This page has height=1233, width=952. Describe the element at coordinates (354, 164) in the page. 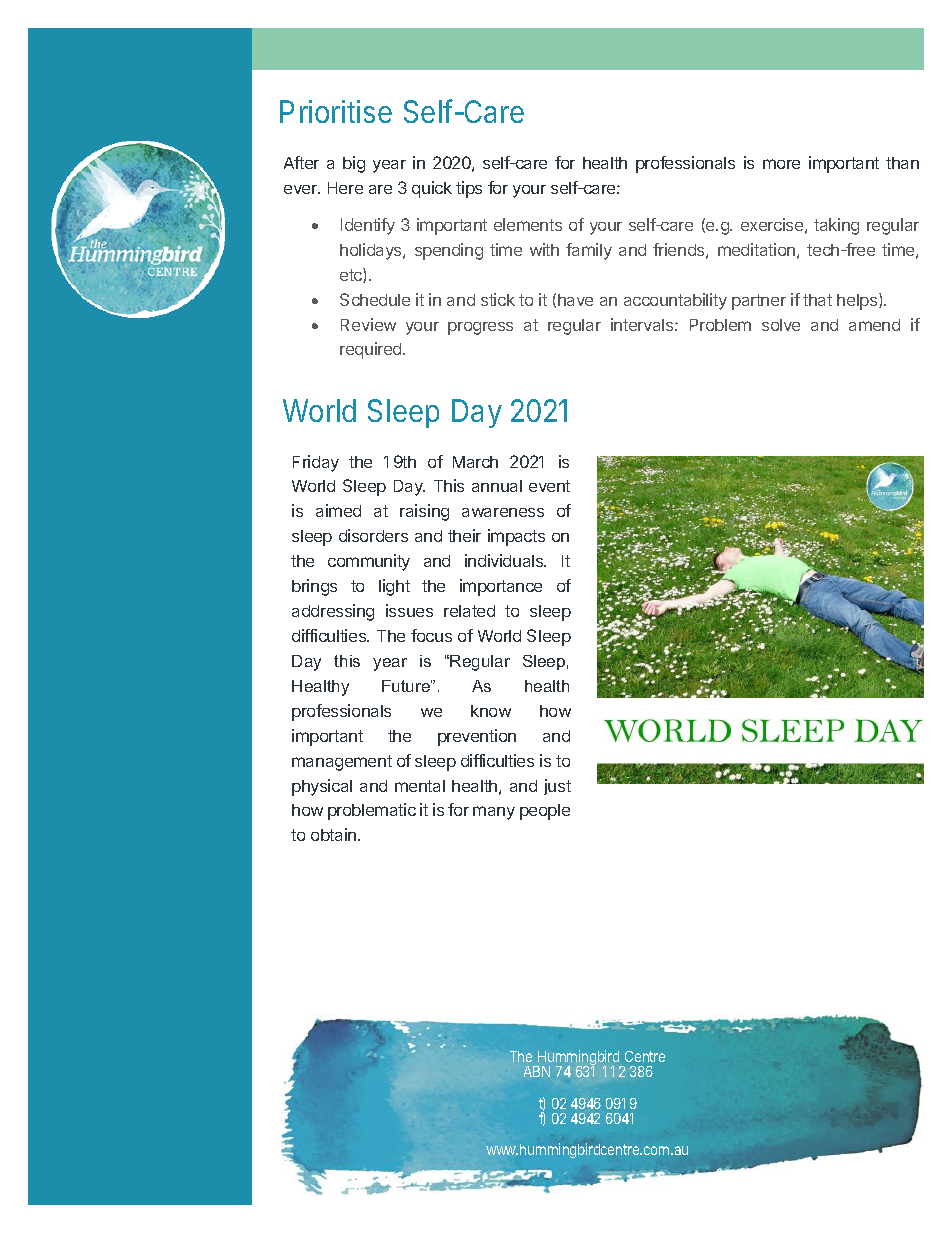

I see `big` at that location.
